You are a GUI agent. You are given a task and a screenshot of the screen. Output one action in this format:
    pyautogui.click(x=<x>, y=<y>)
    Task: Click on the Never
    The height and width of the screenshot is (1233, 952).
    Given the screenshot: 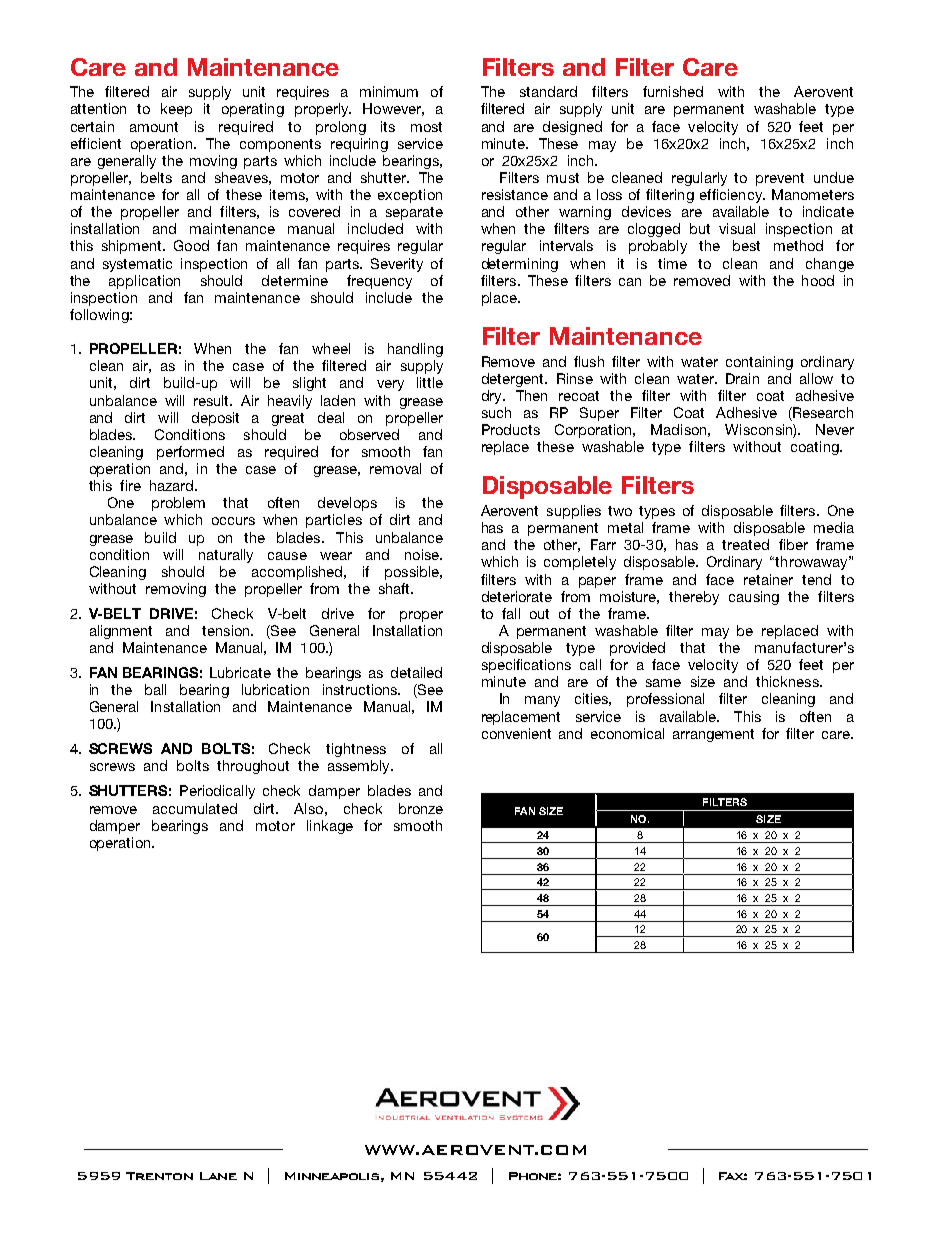 What is the action you would take?
    pyautogui.click(x=835, y=429)
